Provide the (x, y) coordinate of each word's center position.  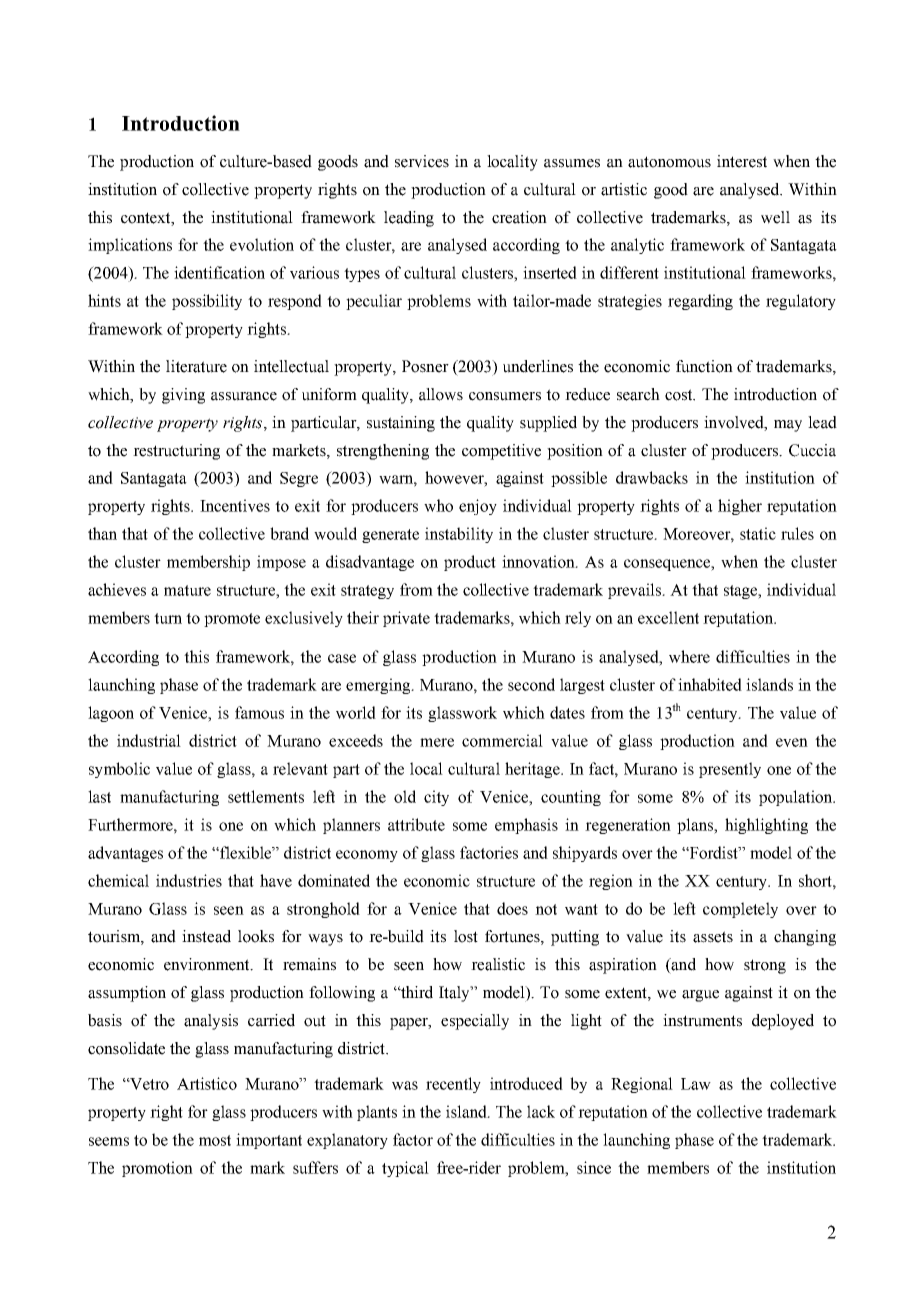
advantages (125, 854)
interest (742, 161)
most (215, 1140)
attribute (416, 824)
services (422, 161)
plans (696, 826)
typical (405, 1169)
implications (130, 246)
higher (740, 507)
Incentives (235, 505)
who (438, 505)
